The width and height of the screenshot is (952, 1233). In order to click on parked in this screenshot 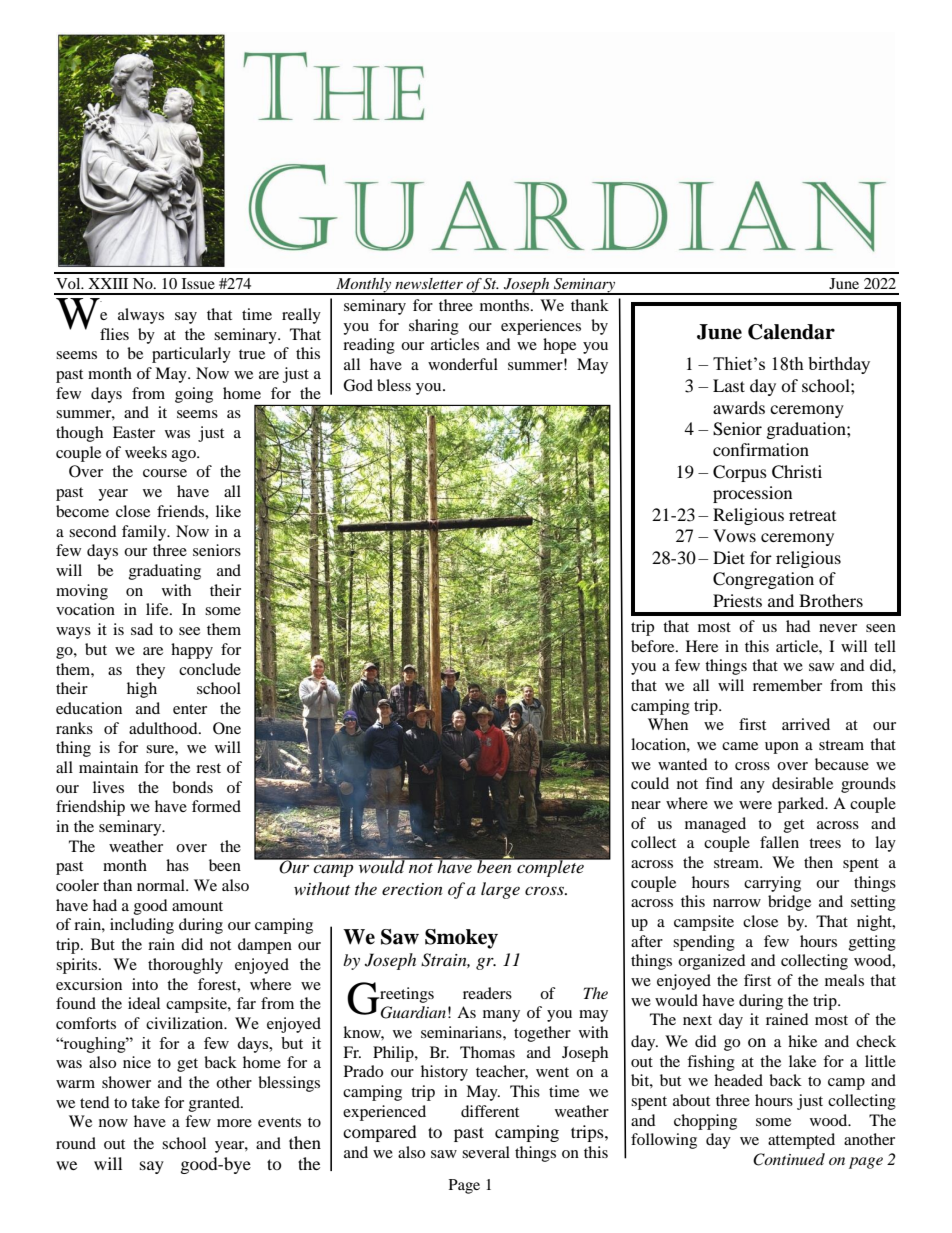, I will do `click(802, 805)`.
